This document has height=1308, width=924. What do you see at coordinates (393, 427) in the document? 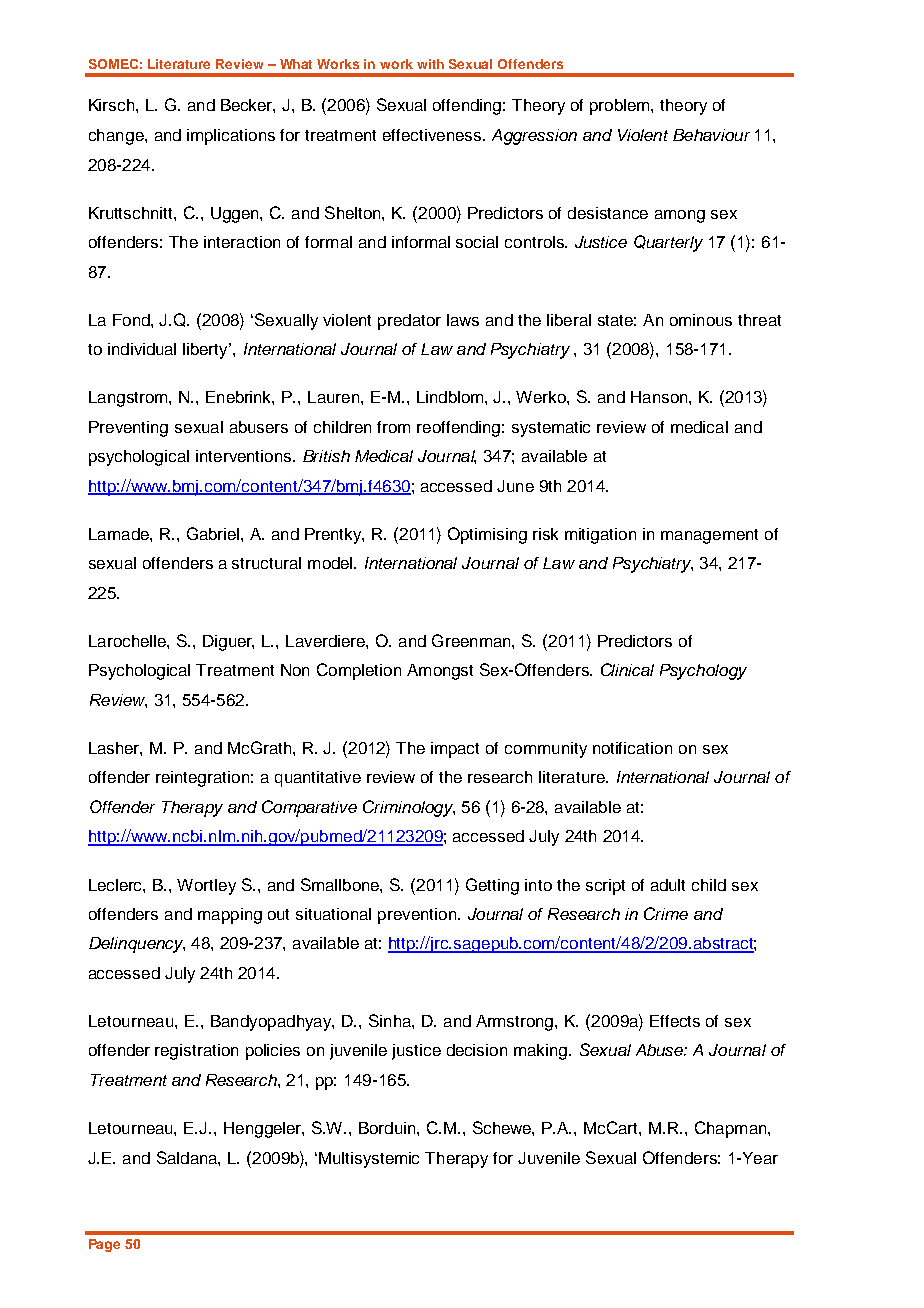
I see `from` at bounding box center [393, 427].
